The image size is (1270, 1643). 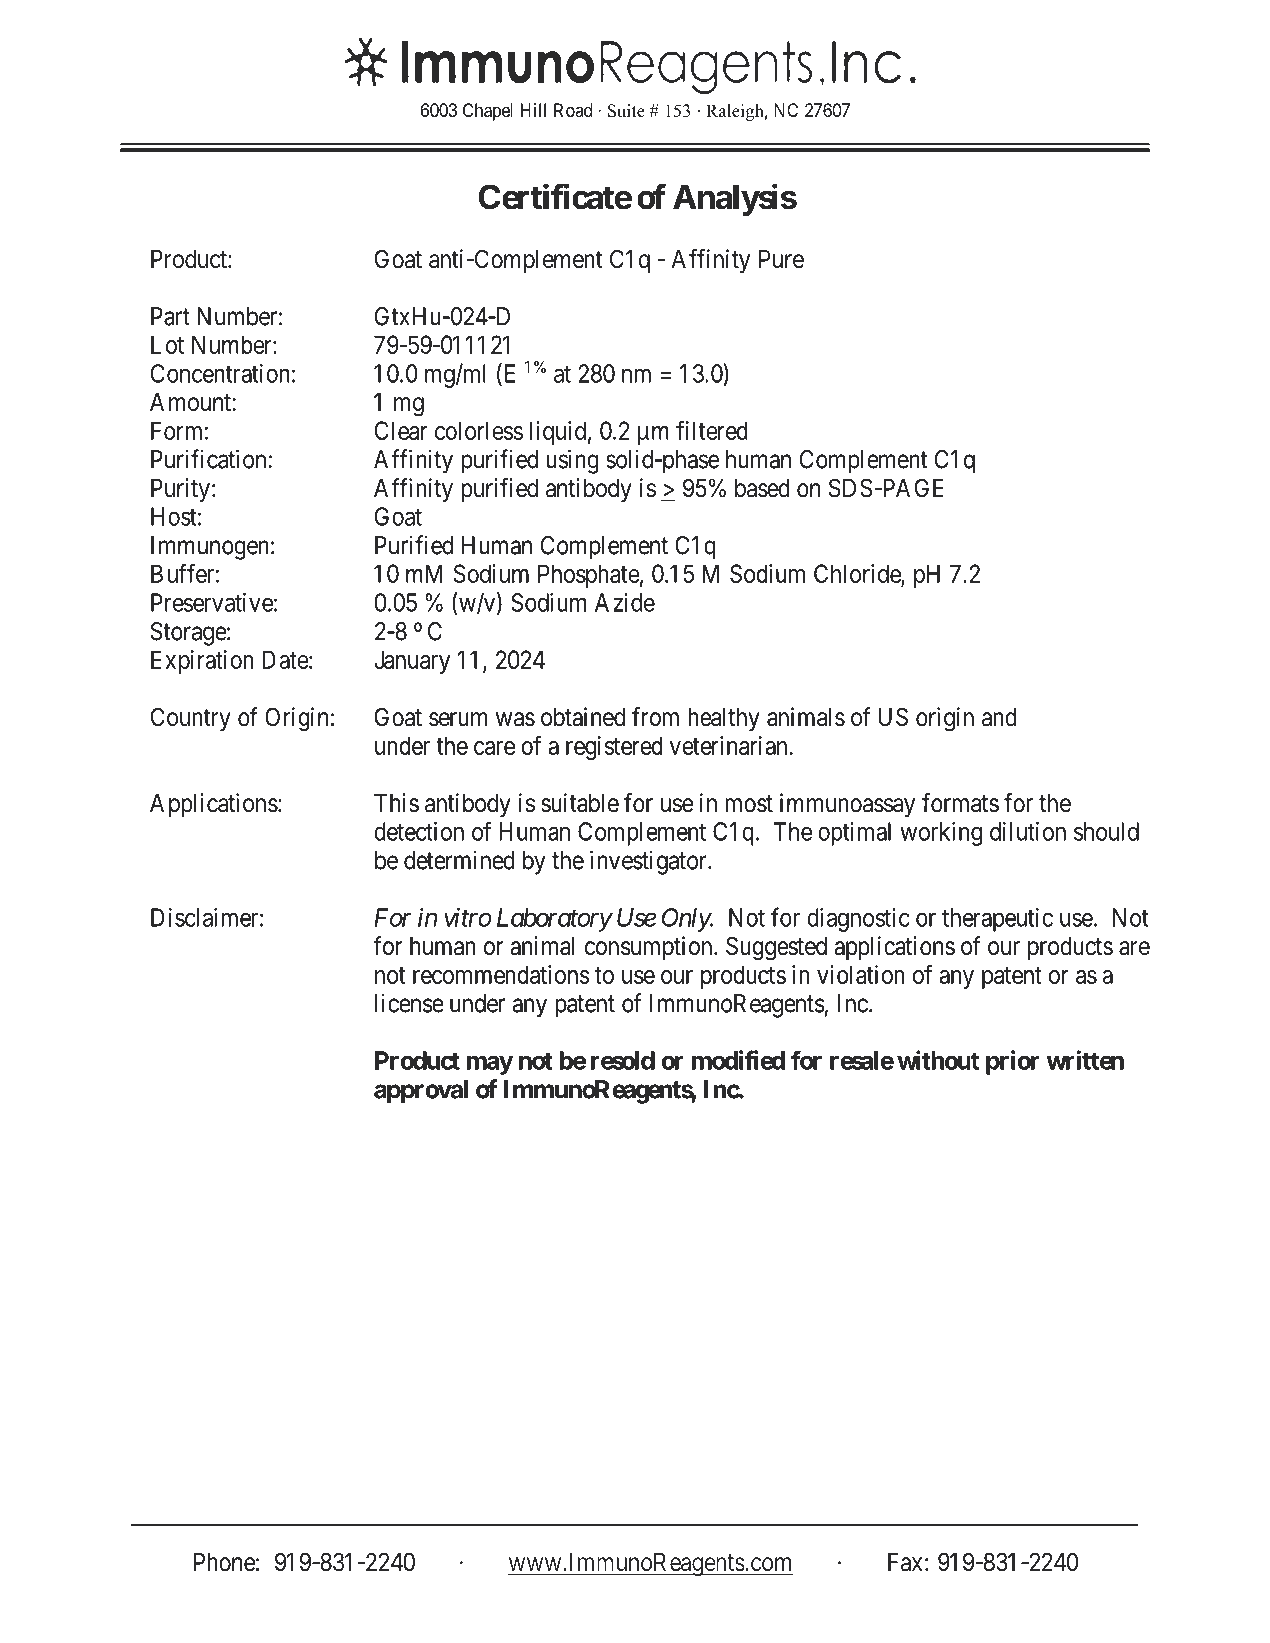 I want to click on Chloride, so click(x=858, y=575).
